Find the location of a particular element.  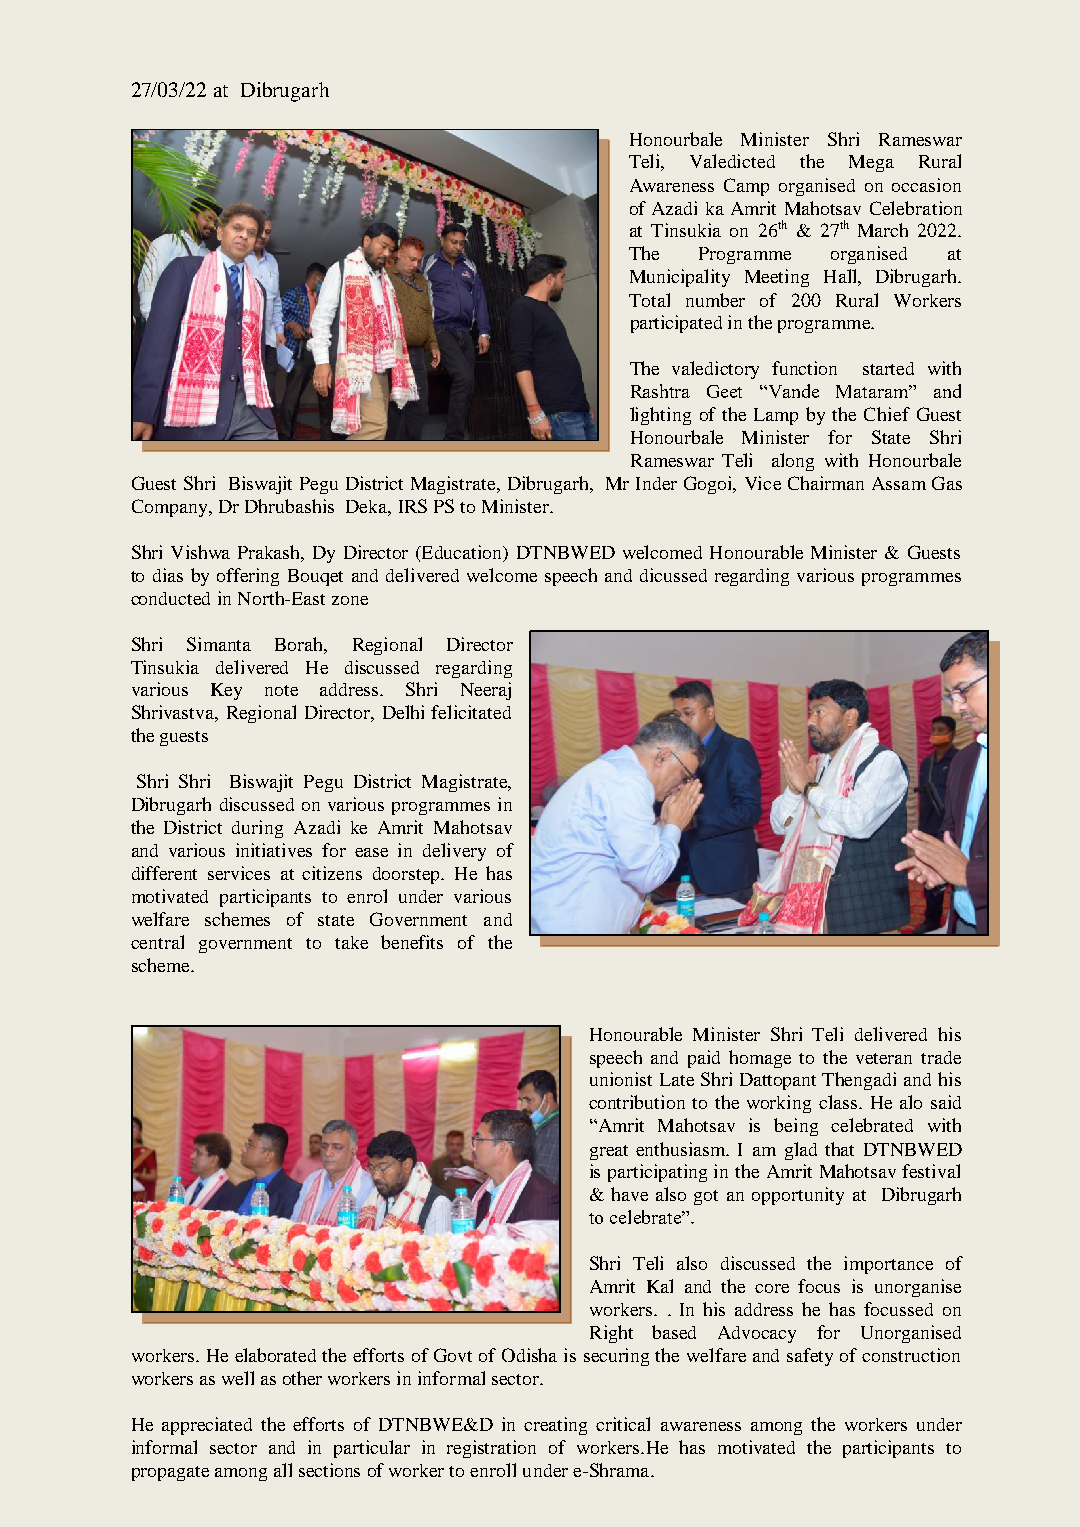

appreciated is located at coordinates (207, 1426).
